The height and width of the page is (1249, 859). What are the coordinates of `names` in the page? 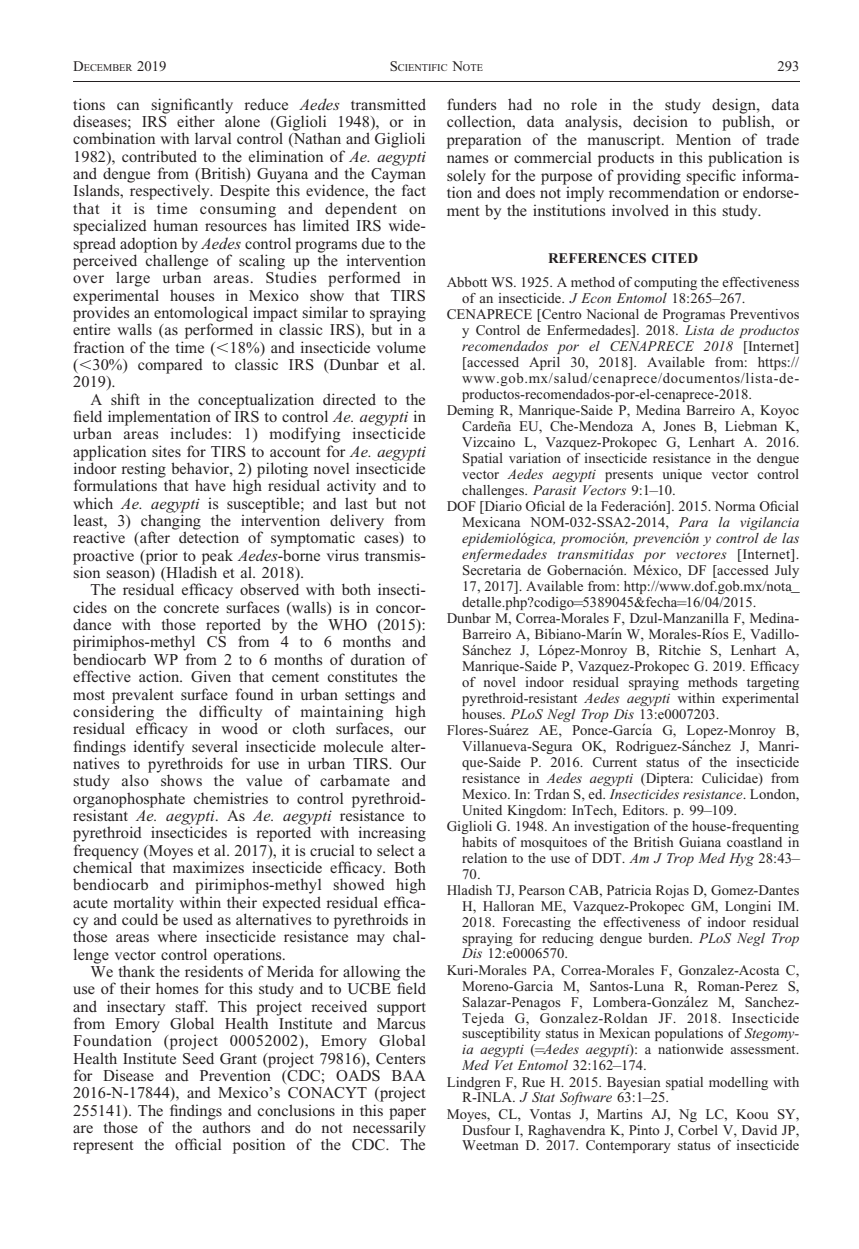 It's located at (467, 159).
